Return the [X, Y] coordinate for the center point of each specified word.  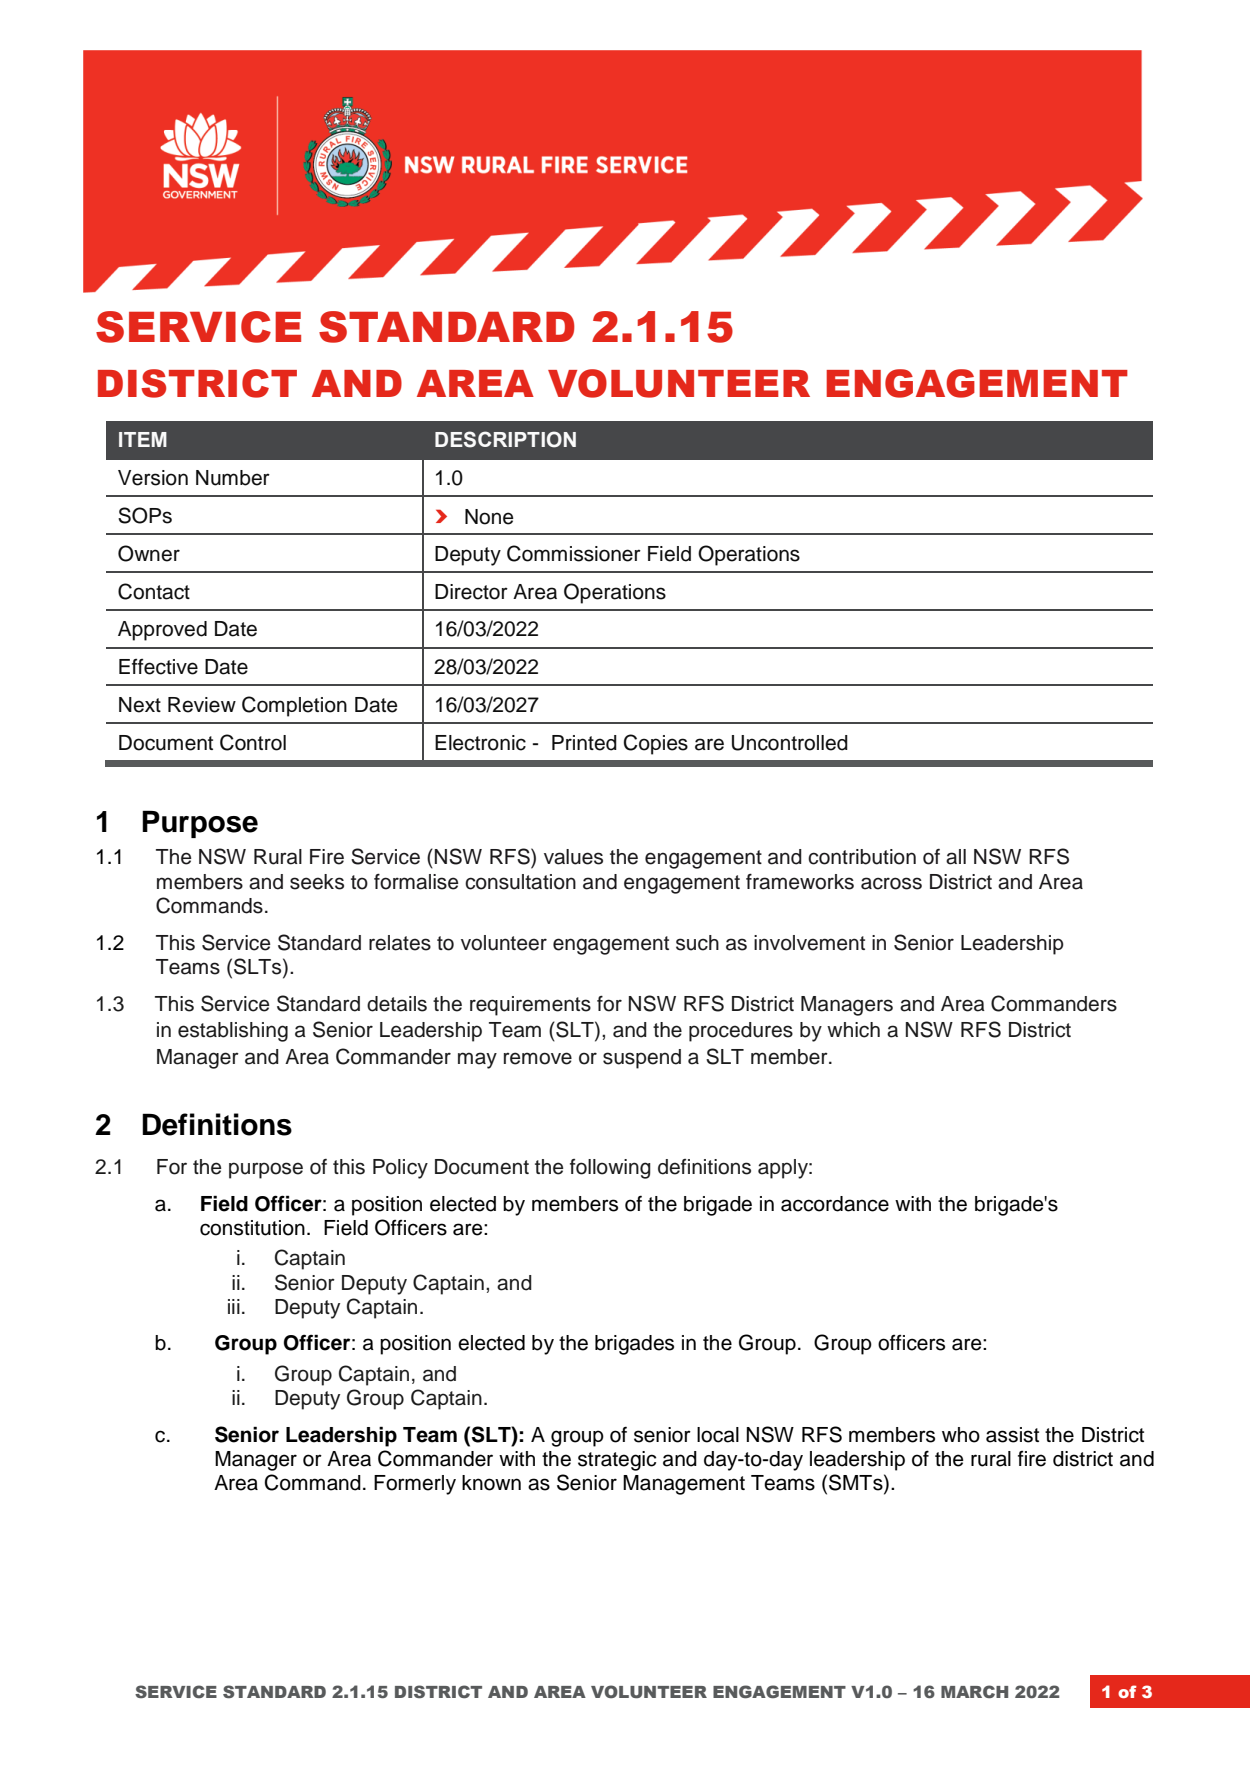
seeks [317, 882]
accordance [835, 1204]
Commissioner [574, 553]
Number [233, 478]
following [610, 1169]
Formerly [415, 1485]
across [891, 883]
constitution [252, 1228]
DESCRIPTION [505, 439]
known [491, 1483]
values [573, 857]
